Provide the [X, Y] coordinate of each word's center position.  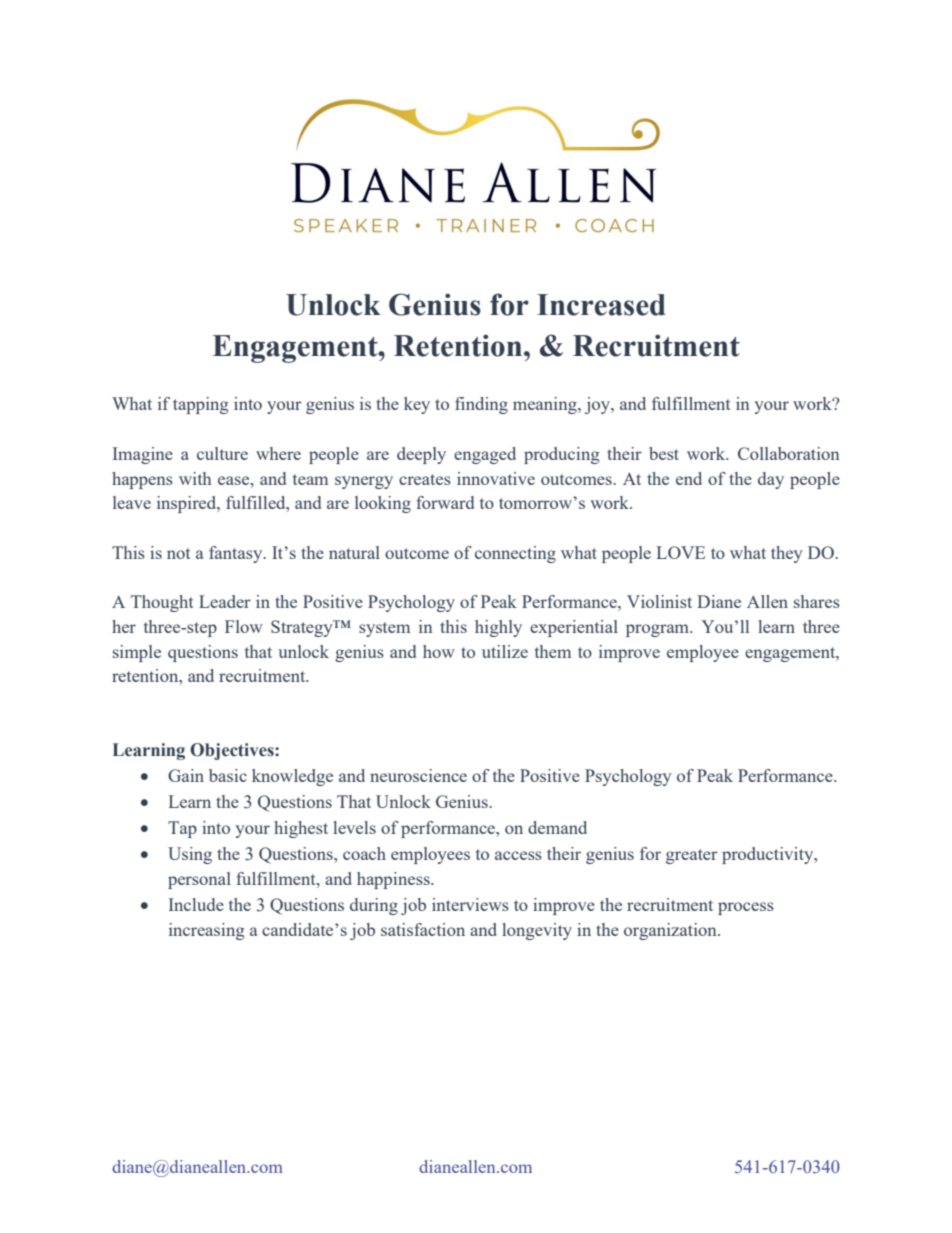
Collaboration [789, 453]
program [659, 630]
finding [481, 405]
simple [137, 653]
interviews [470, 904]
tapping [201, 405]
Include [196, 904]
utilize [505, 651]
